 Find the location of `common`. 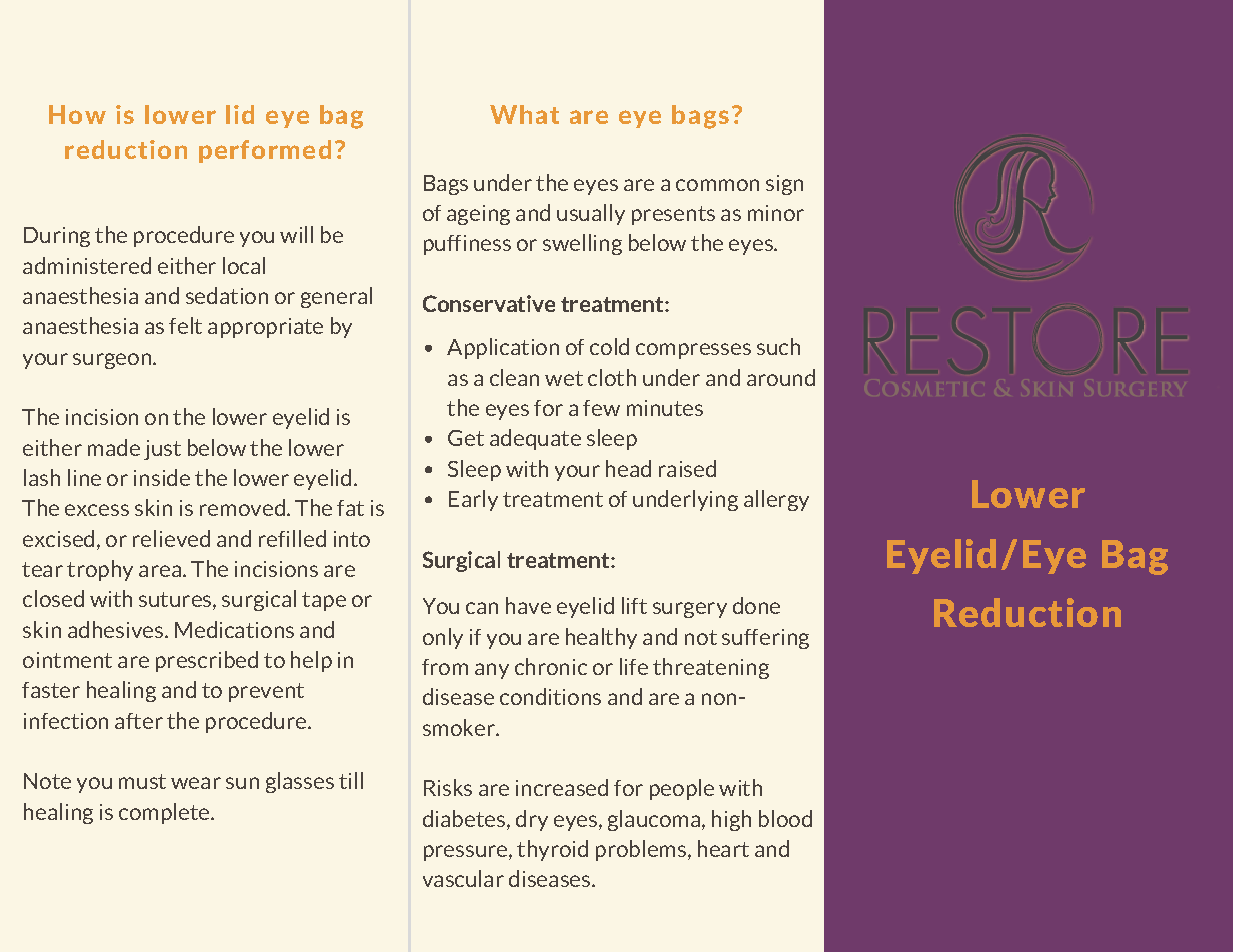

common is located at coordinates (717, 185).
